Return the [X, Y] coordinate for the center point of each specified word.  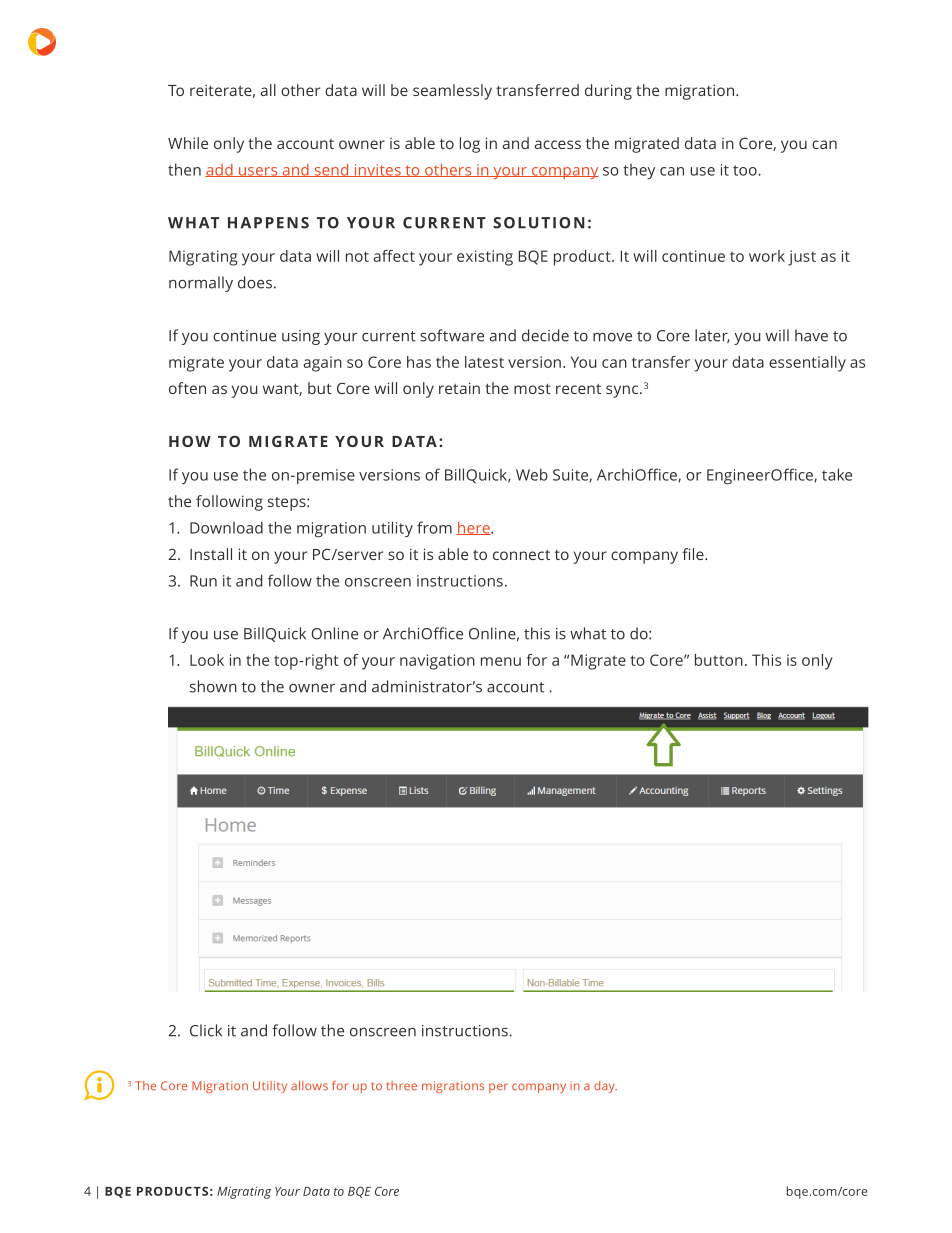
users [258, 172]
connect [521, 555]
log [470, 145]
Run [203, 581]
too [746, 170]
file [694, 554]
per [498, 1088]
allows [309, 1085]
